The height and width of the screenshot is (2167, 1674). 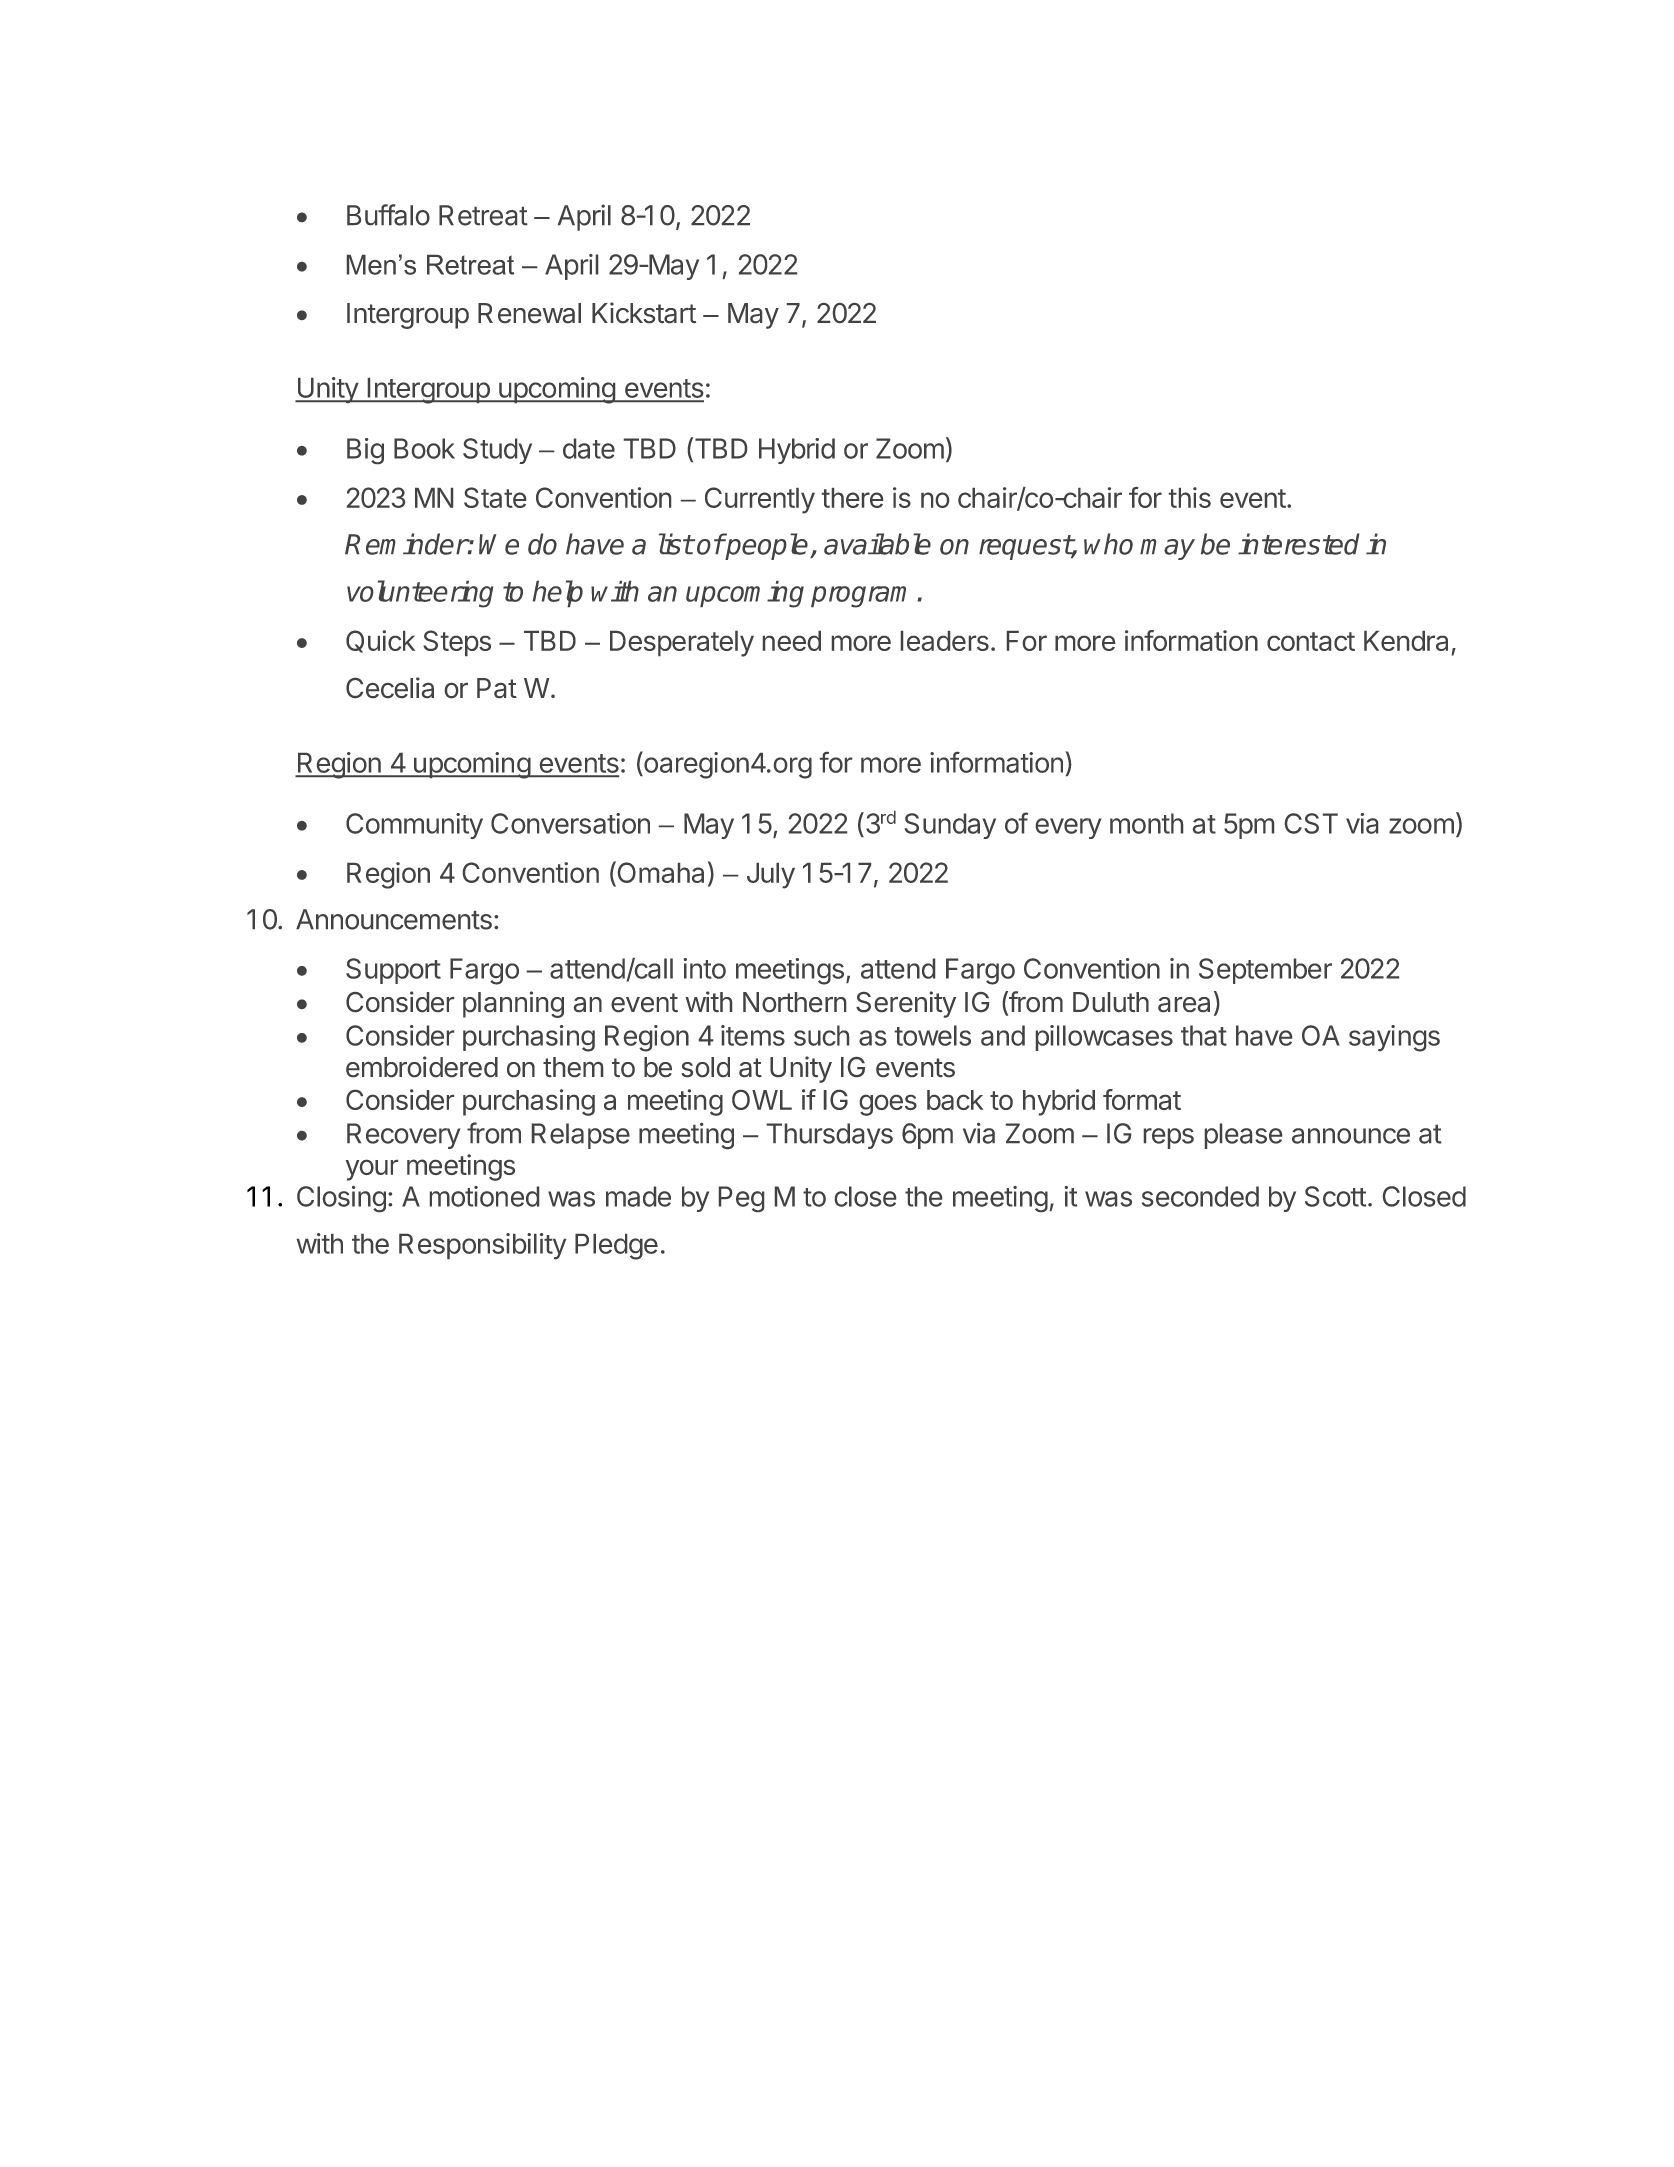 What do you see at coordinates (570, 823) in the screenshot?
I see `Conversation` at bounding box center [570, 823].
